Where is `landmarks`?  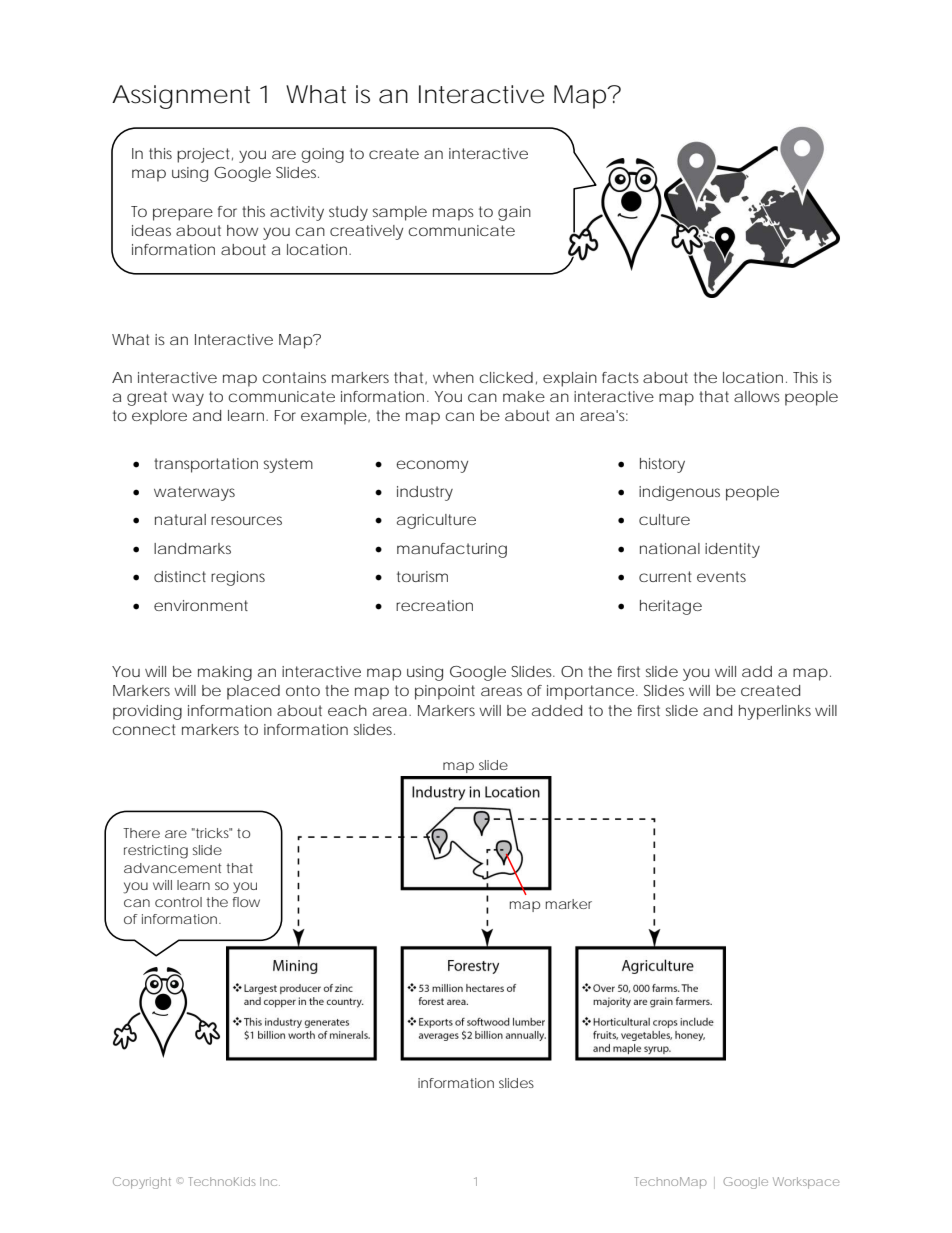 landmarks is located at coordinates (192, 548).
